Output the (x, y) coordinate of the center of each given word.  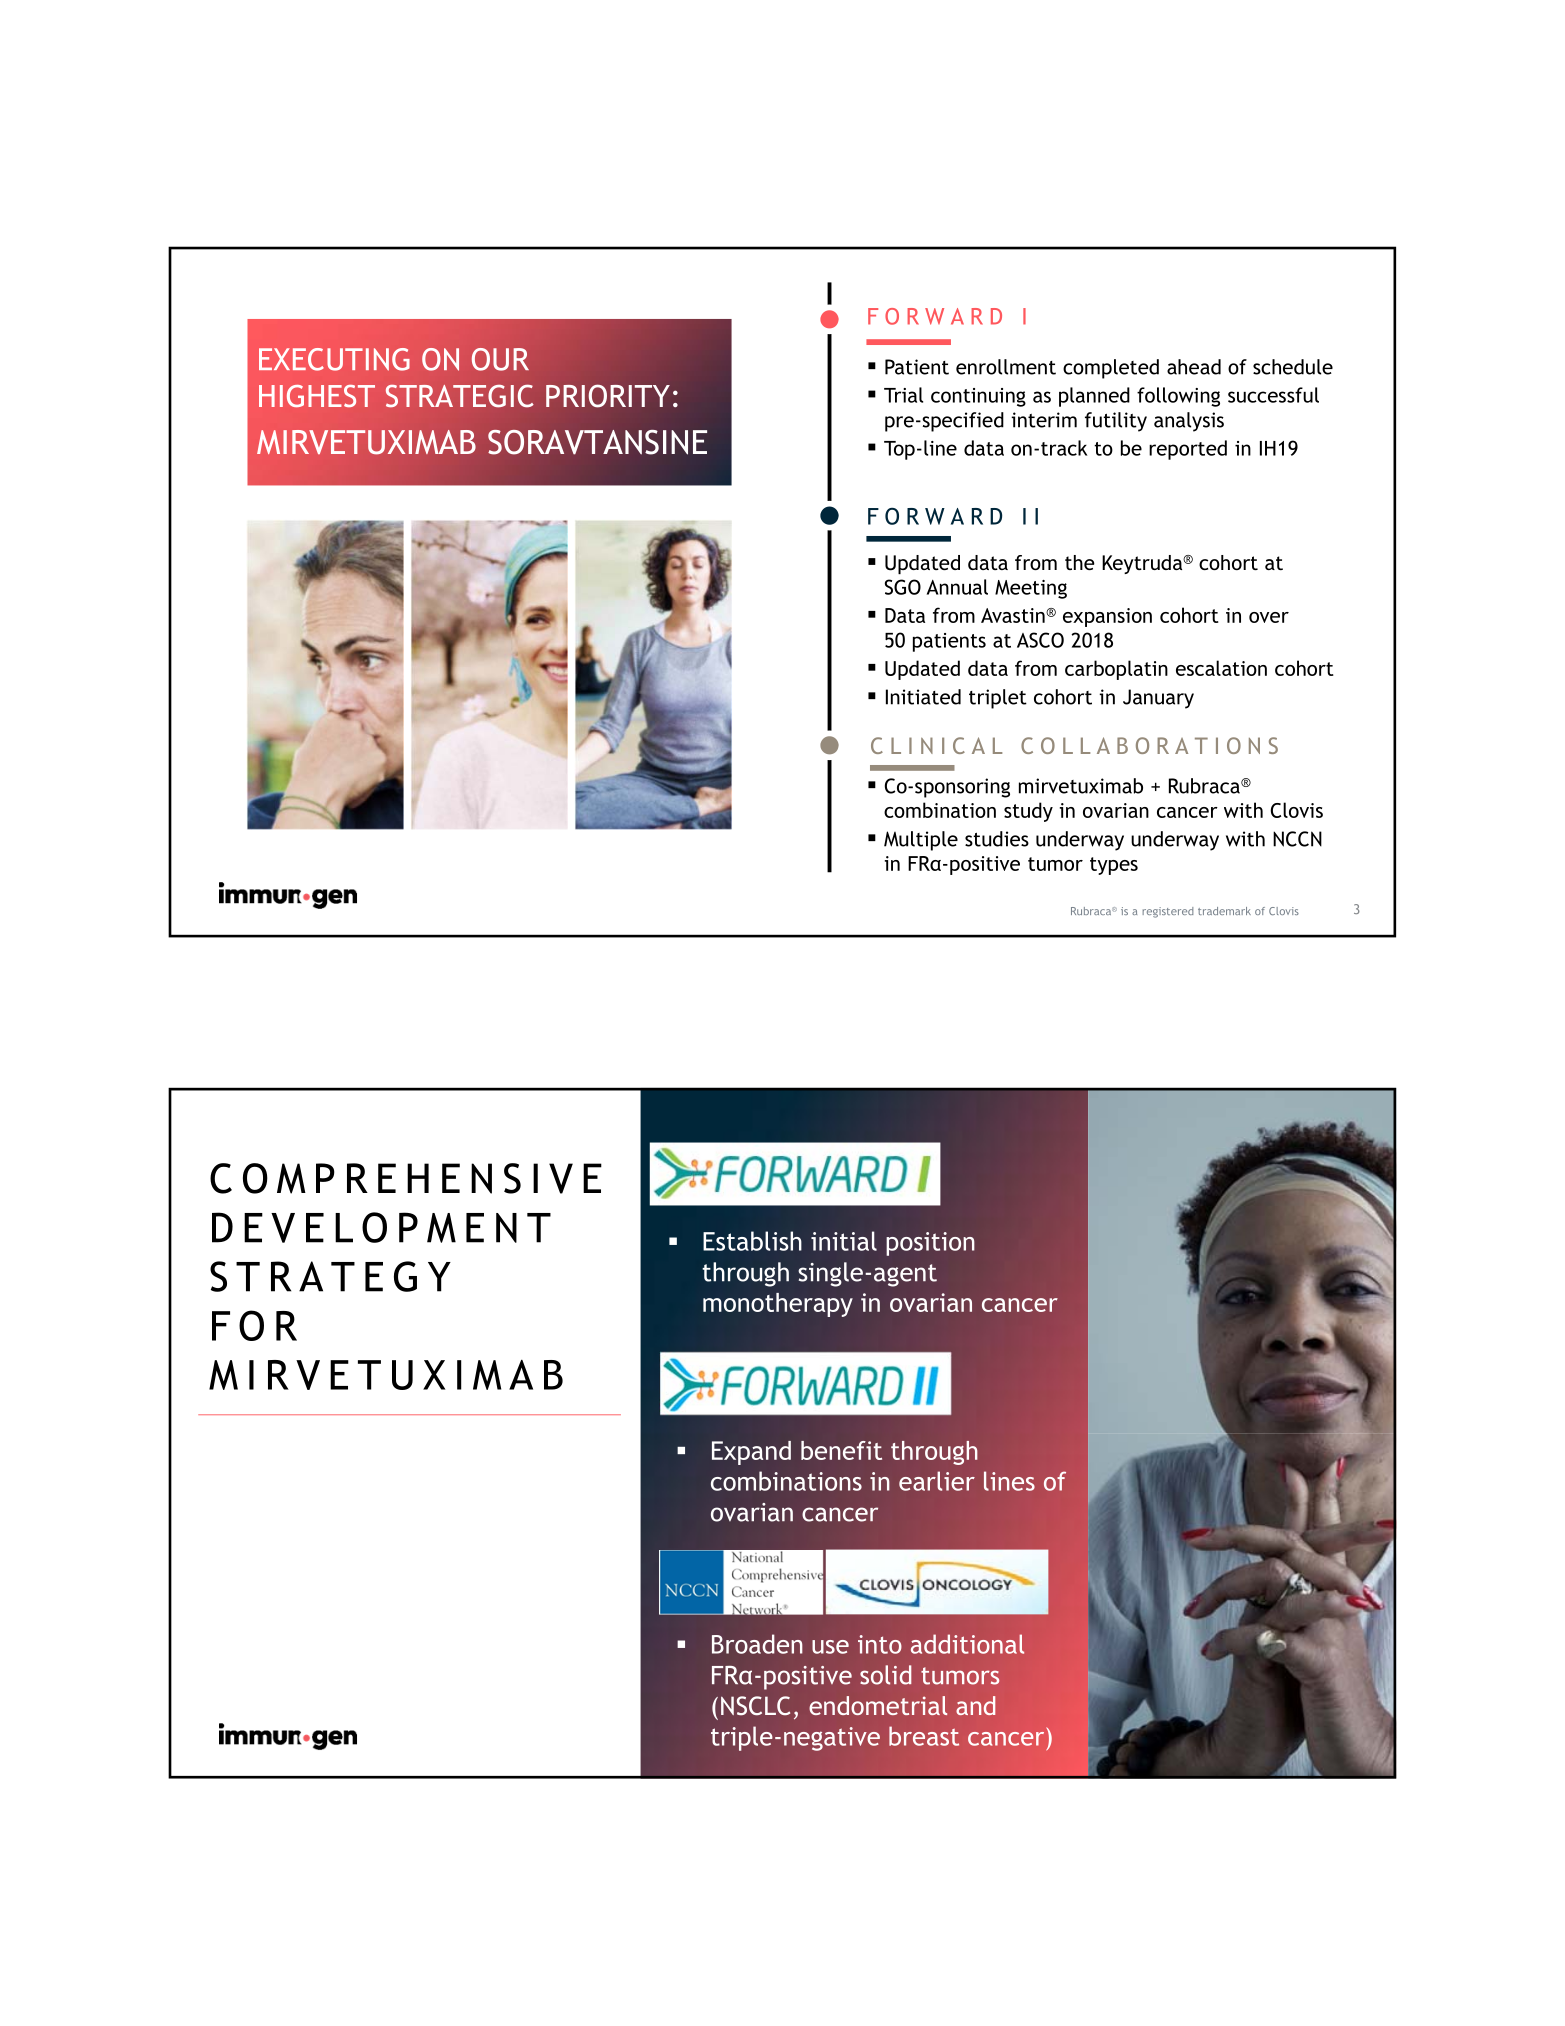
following (1178, 397)
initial (844, 1241)
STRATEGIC (459, 396)
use (830, 1647)
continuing (978, 397)
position (930, 1244)
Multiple (921, 841)
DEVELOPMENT (381, 1227)
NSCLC (755, 1706)
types (1114, 866)
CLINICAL (936, 745)
